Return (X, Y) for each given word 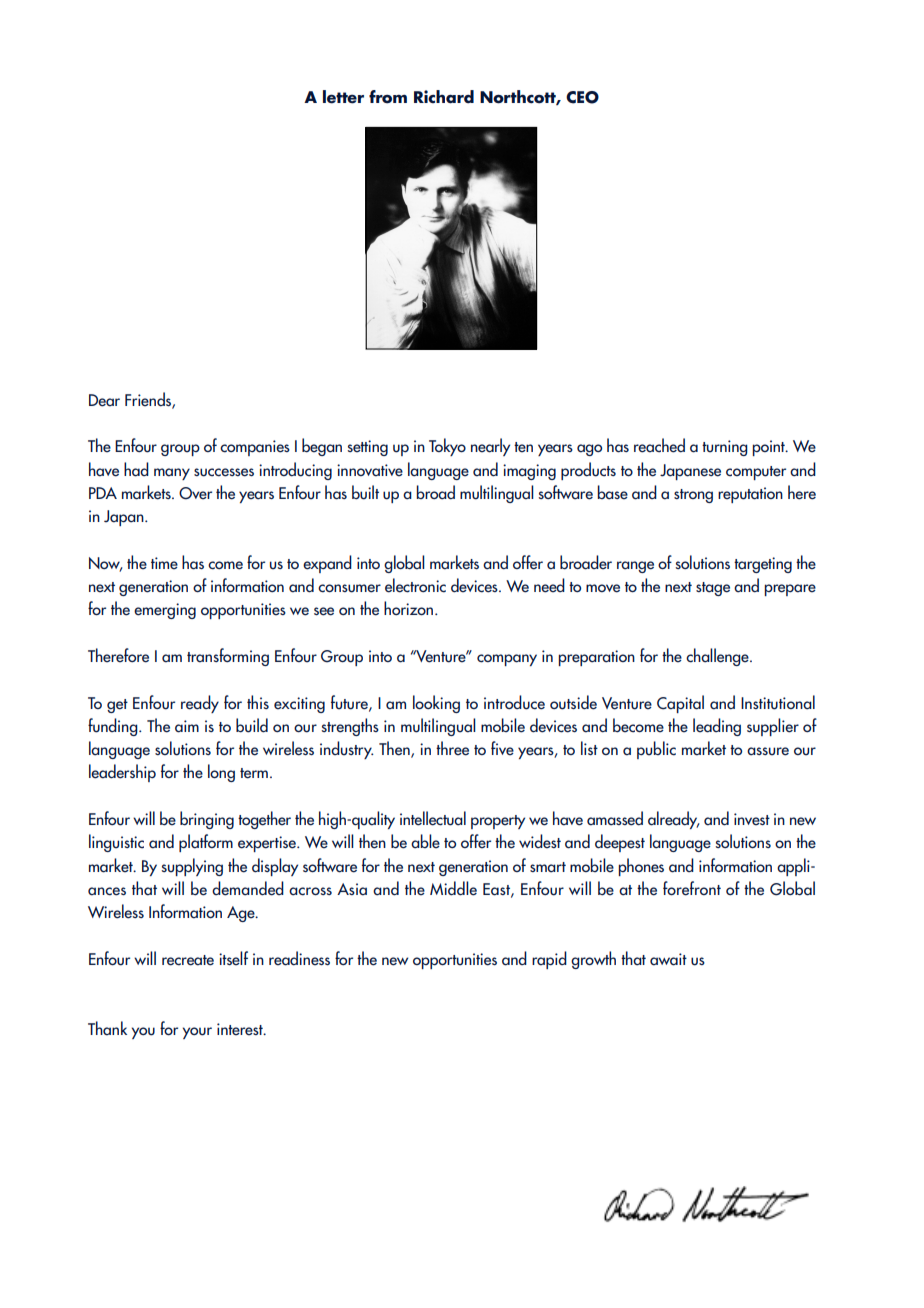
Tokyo (447, 447)
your (197, 1033)
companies (255, 448)
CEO (582, 97)
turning (725, 448)
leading (717, 727)
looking (436, 704)
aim (187, 726)
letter (343, 97)
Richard (444, 97)
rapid (549, 960)
